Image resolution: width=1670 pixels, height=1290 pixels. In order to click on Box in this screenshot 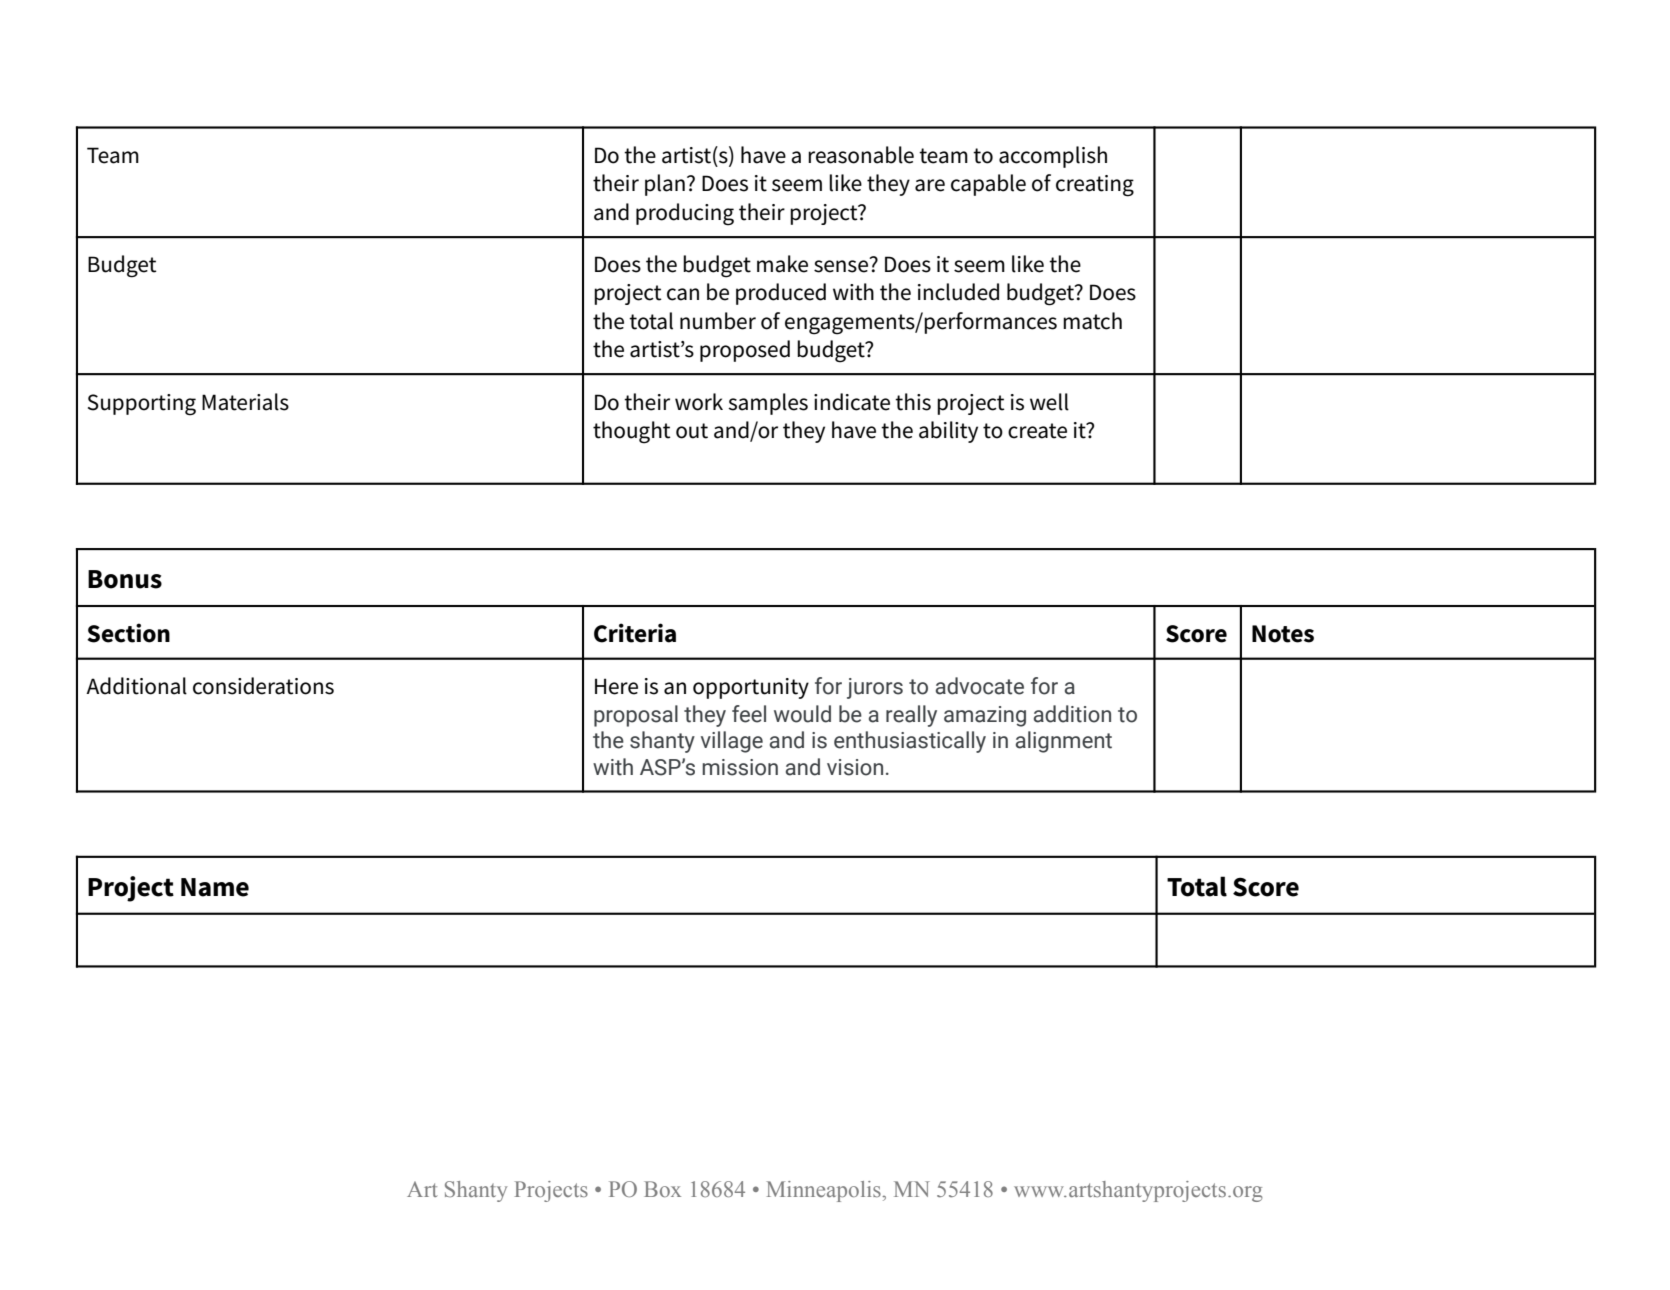, I will do `click(662, 1189)`.
